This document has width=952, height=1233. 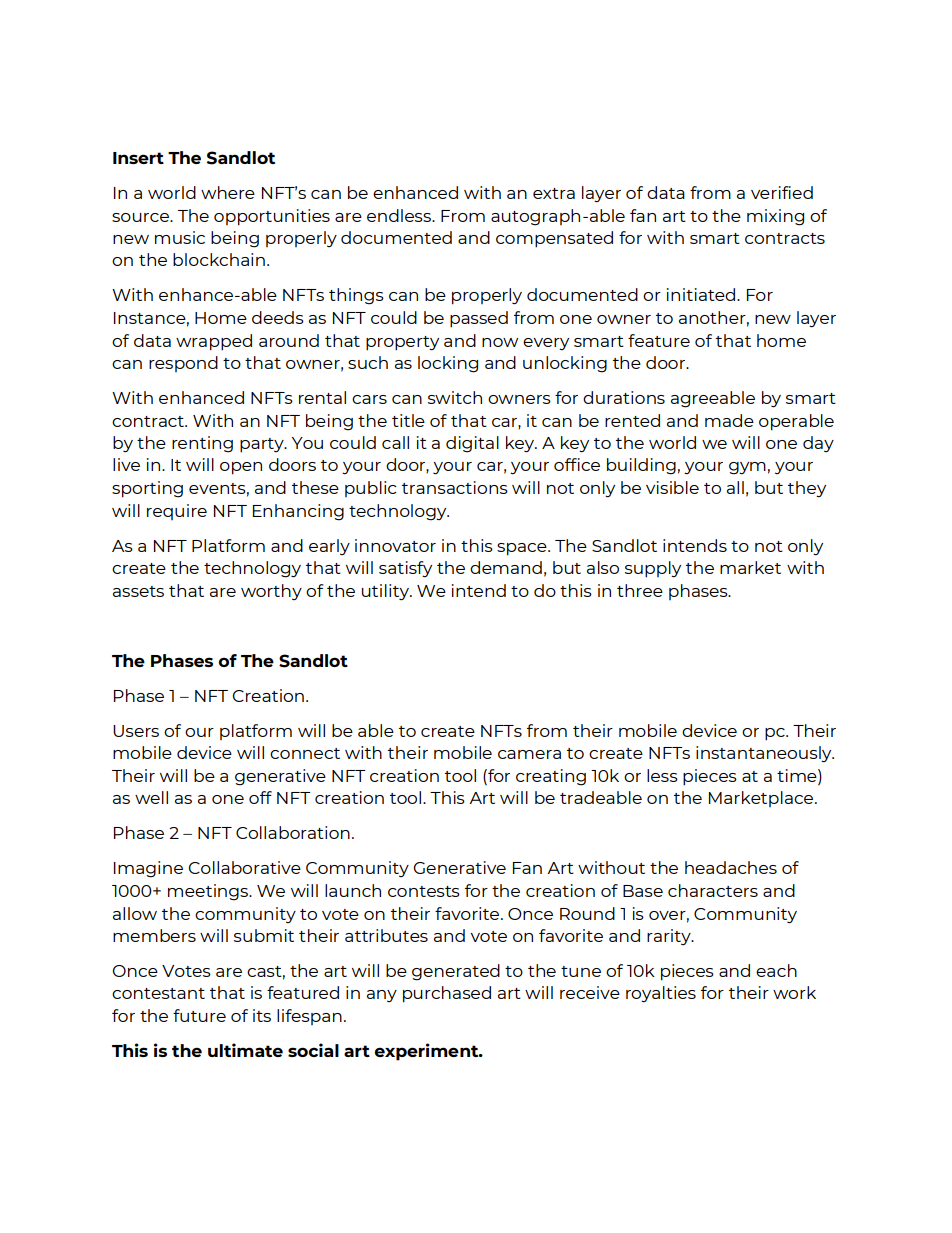 I want to click on open, so click(x=241, y=468).
